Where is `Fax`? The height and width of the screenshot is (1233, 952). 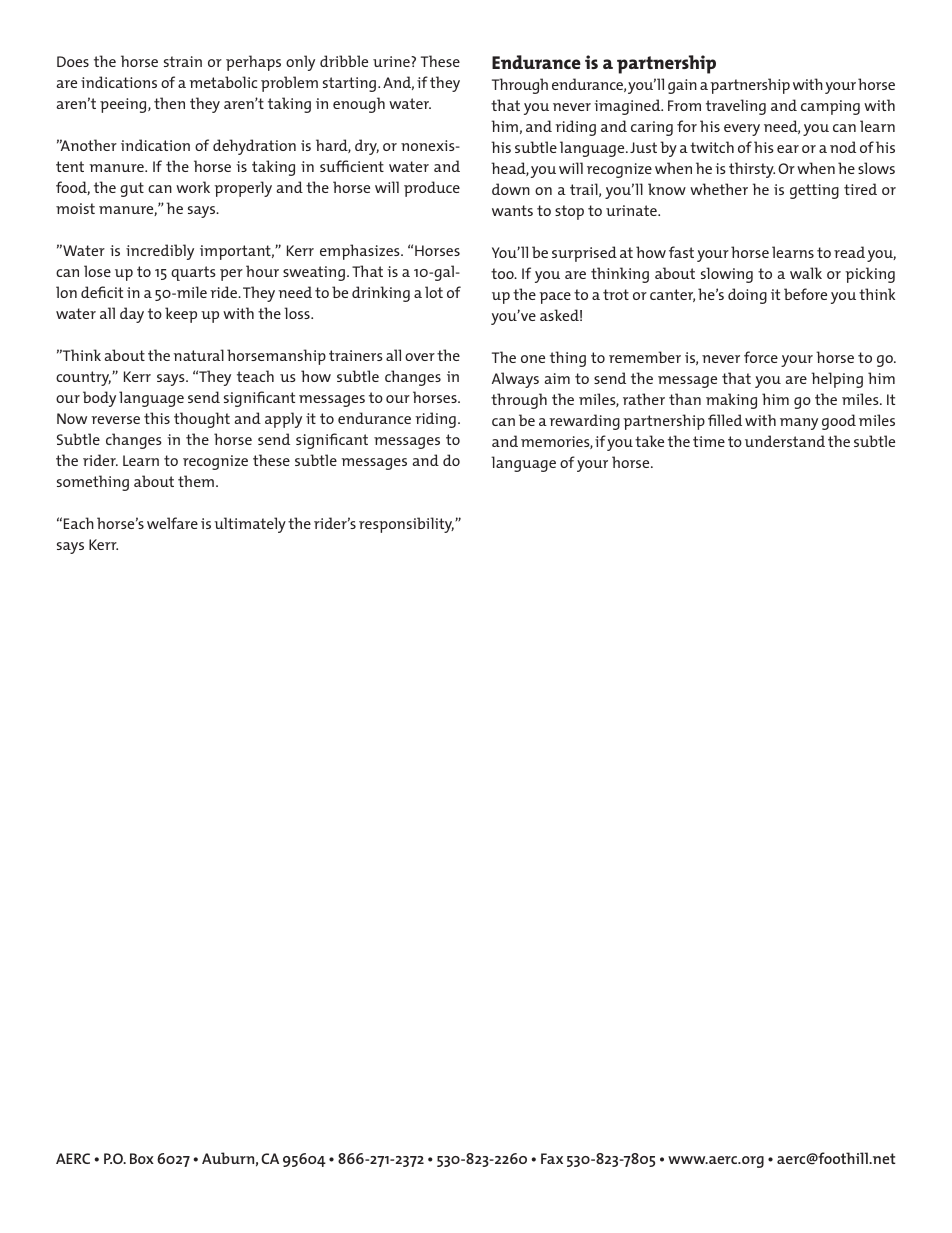 Fax is located at coordinates (552, 1158).
